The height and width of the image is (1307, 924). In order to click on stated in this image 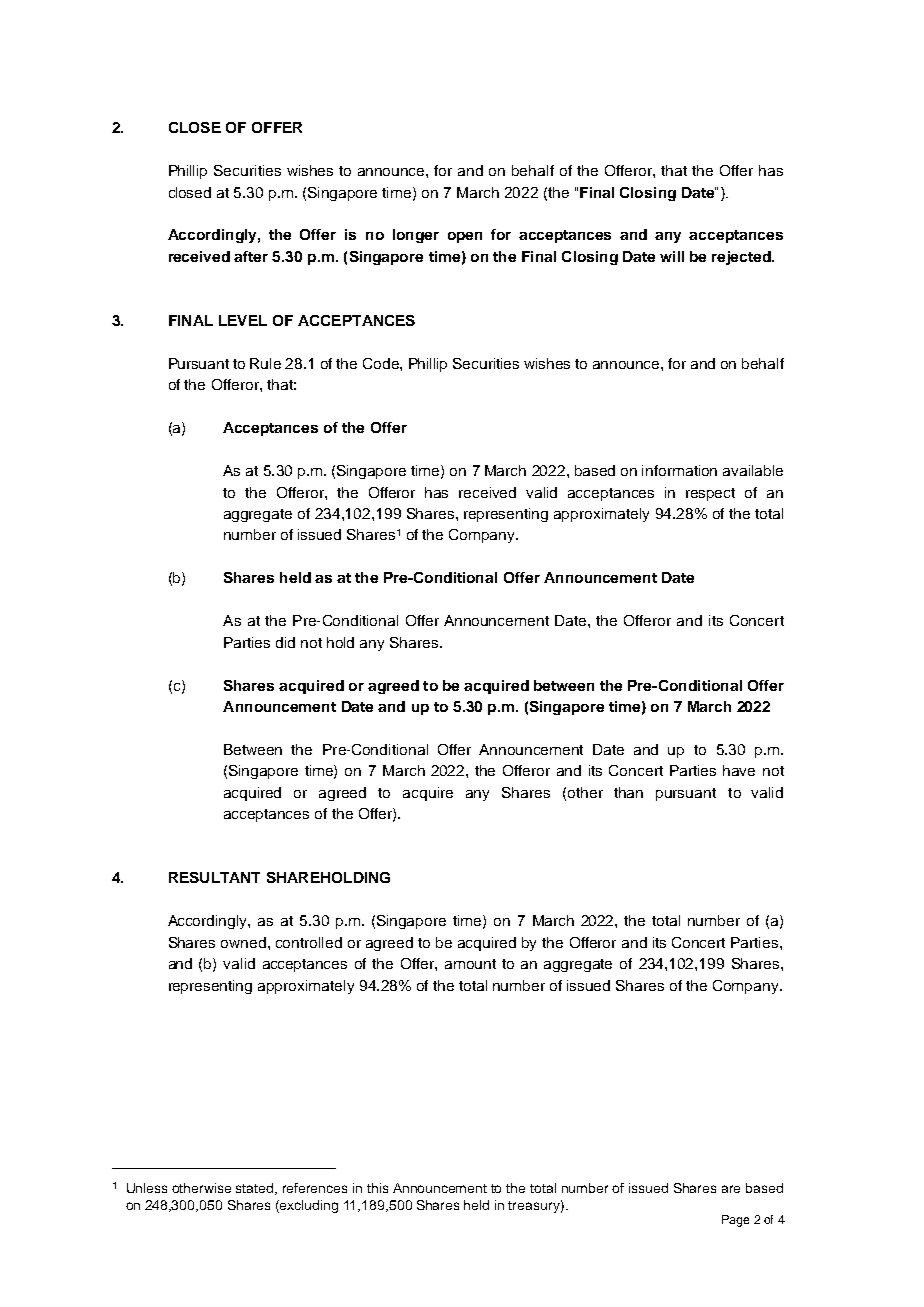, I will do `click(256, 1189)`.
